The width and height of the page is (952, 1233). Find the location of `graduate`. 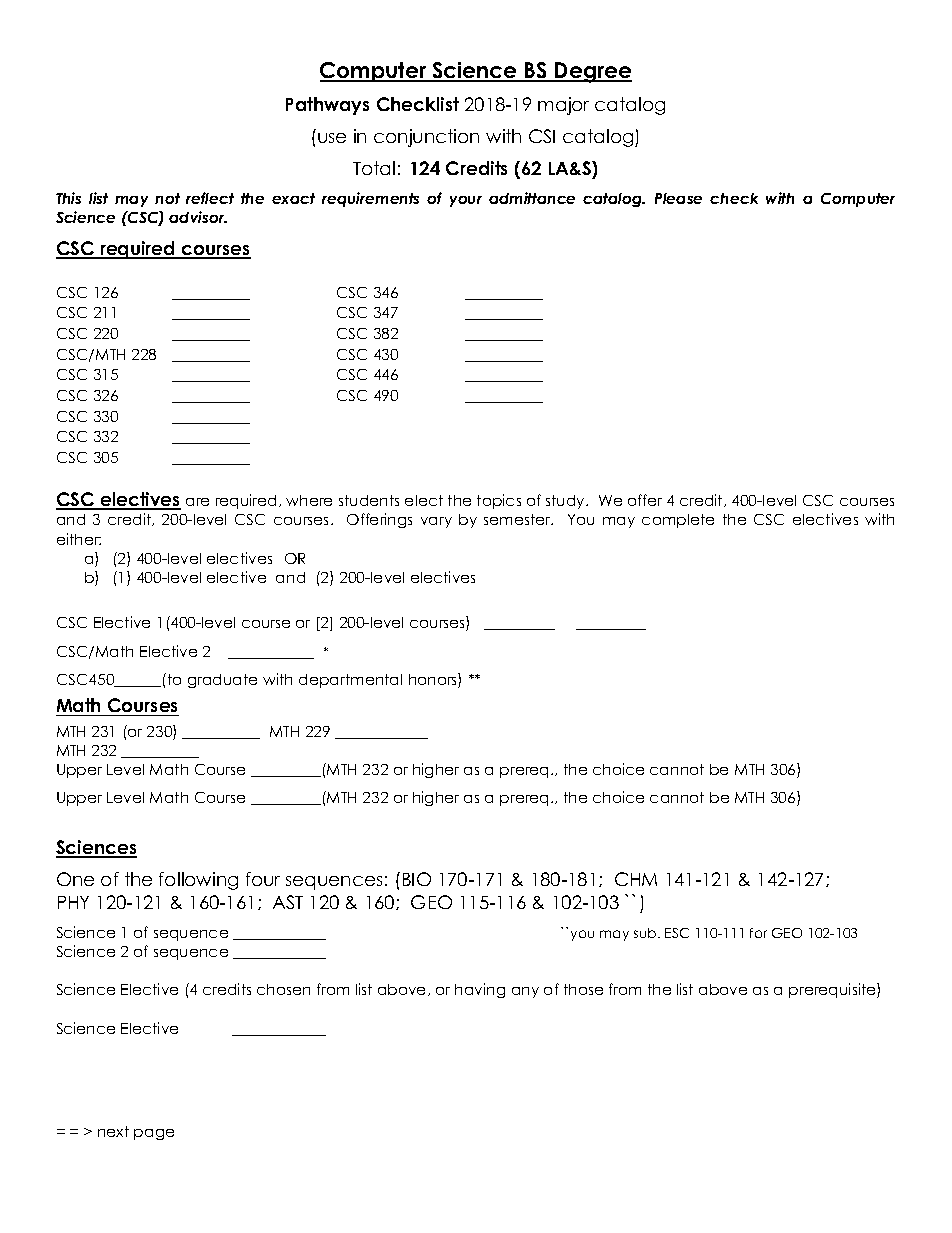

graduate is located at coordinates (222, 681).
